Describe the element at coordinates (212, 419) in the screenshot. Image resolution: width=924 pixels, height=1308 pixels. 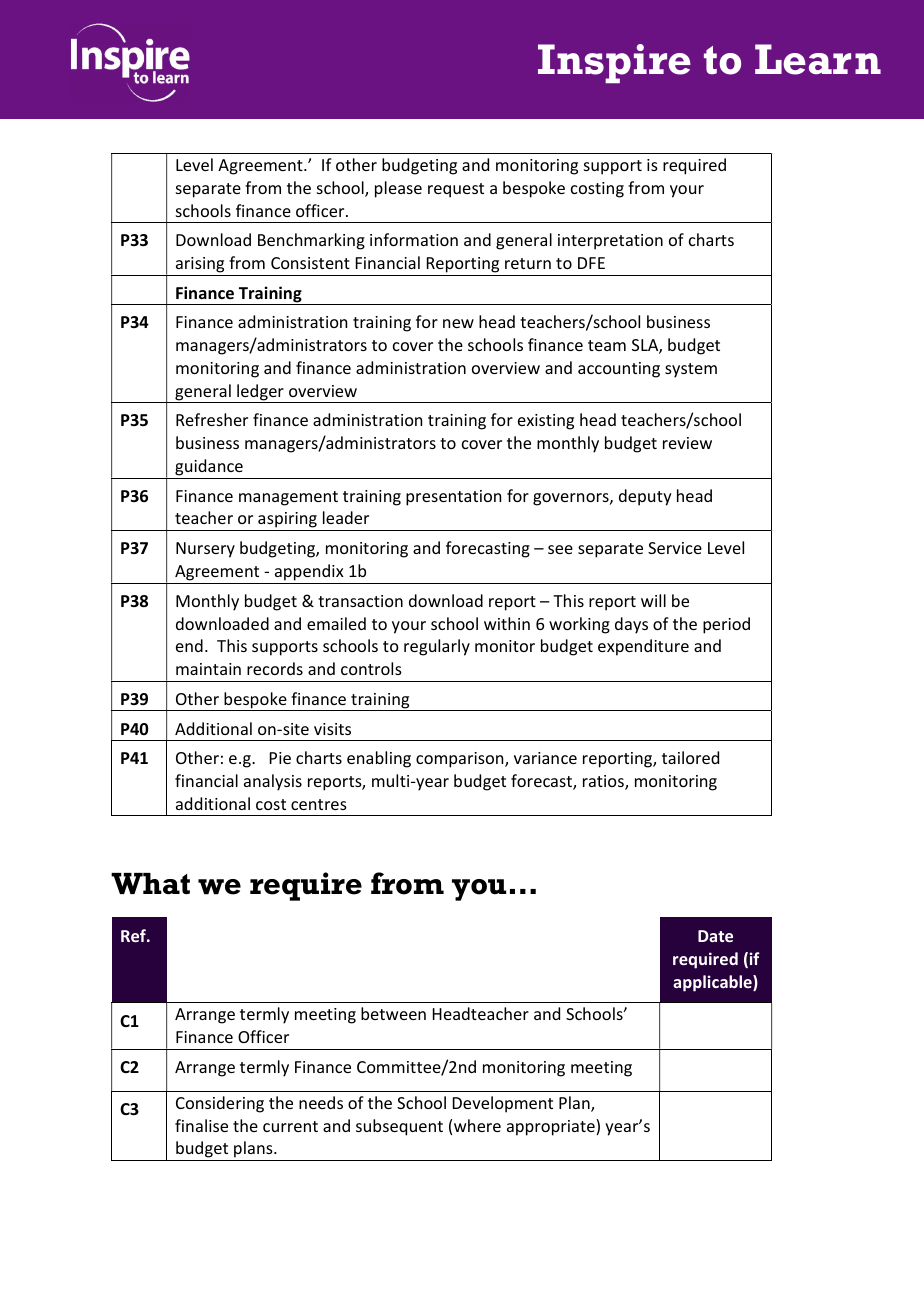
I see `Refresher` at that location.
